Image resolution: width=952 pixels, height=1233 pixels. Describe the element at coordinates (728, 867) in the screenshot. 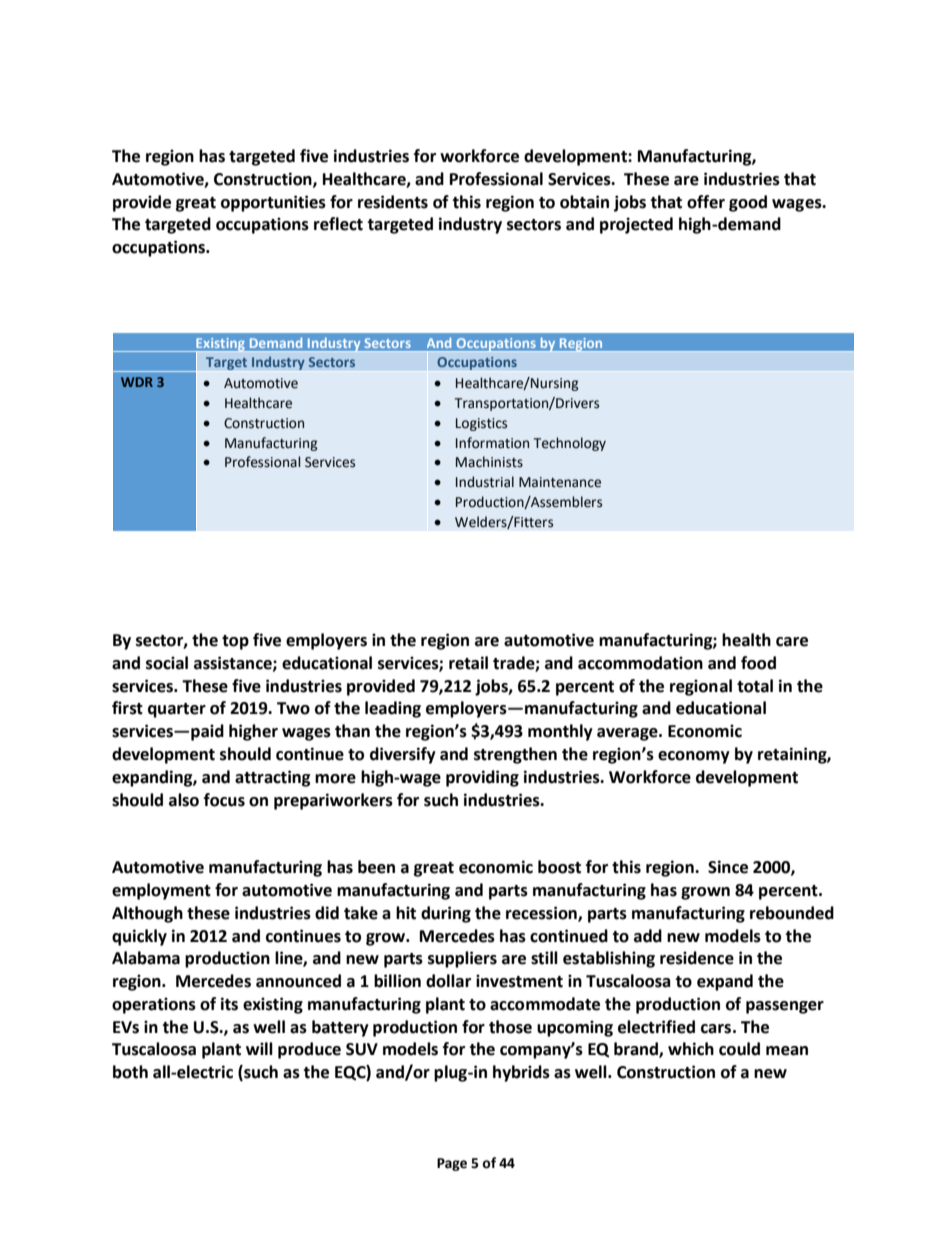

I see `Since` at that location.
